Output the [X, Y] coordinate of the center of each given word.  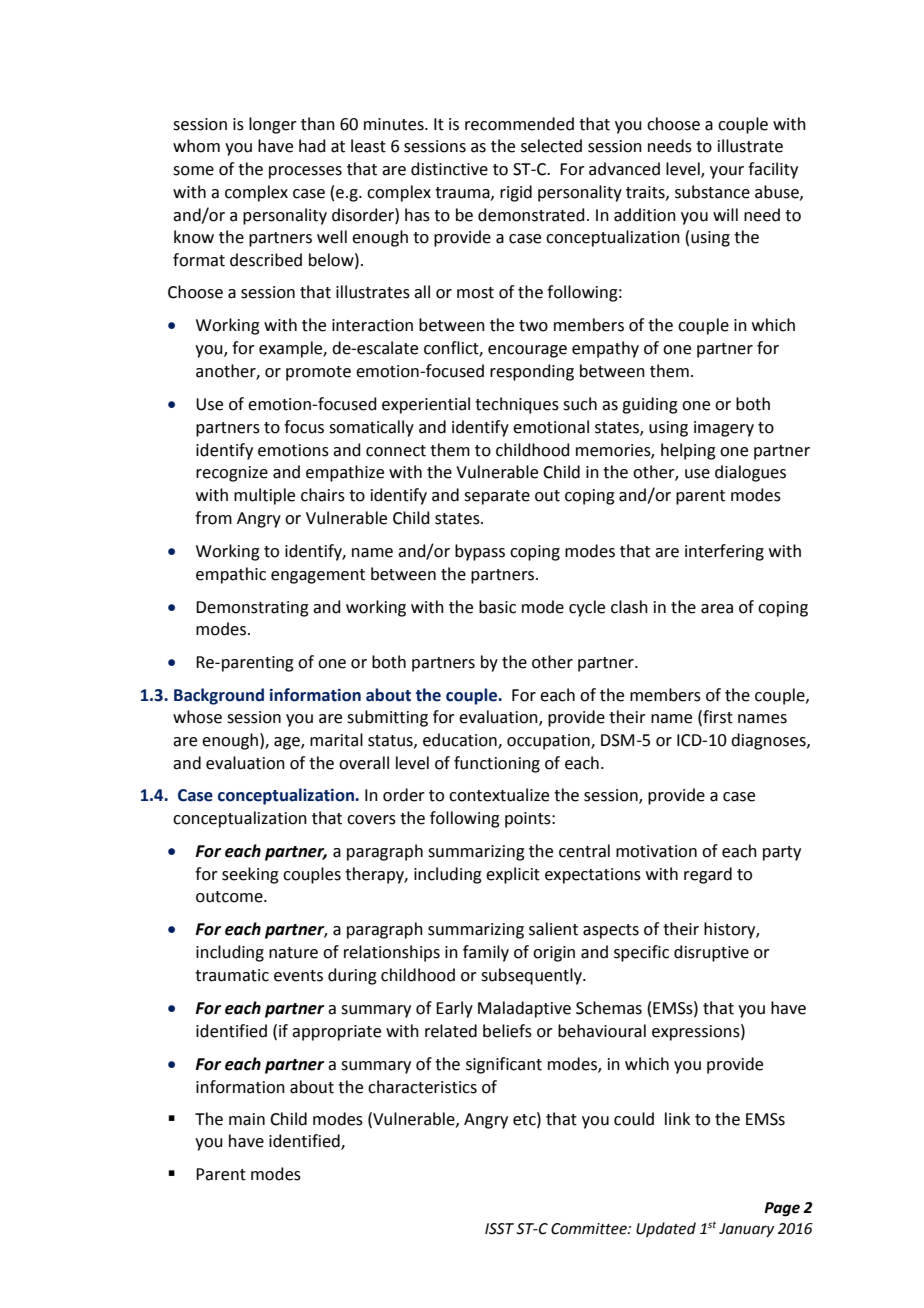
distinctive [449, 169]
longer [273, 125]
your [727, 172]
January [746, 1230]
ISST [499, 1229]
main [247, 1119]
